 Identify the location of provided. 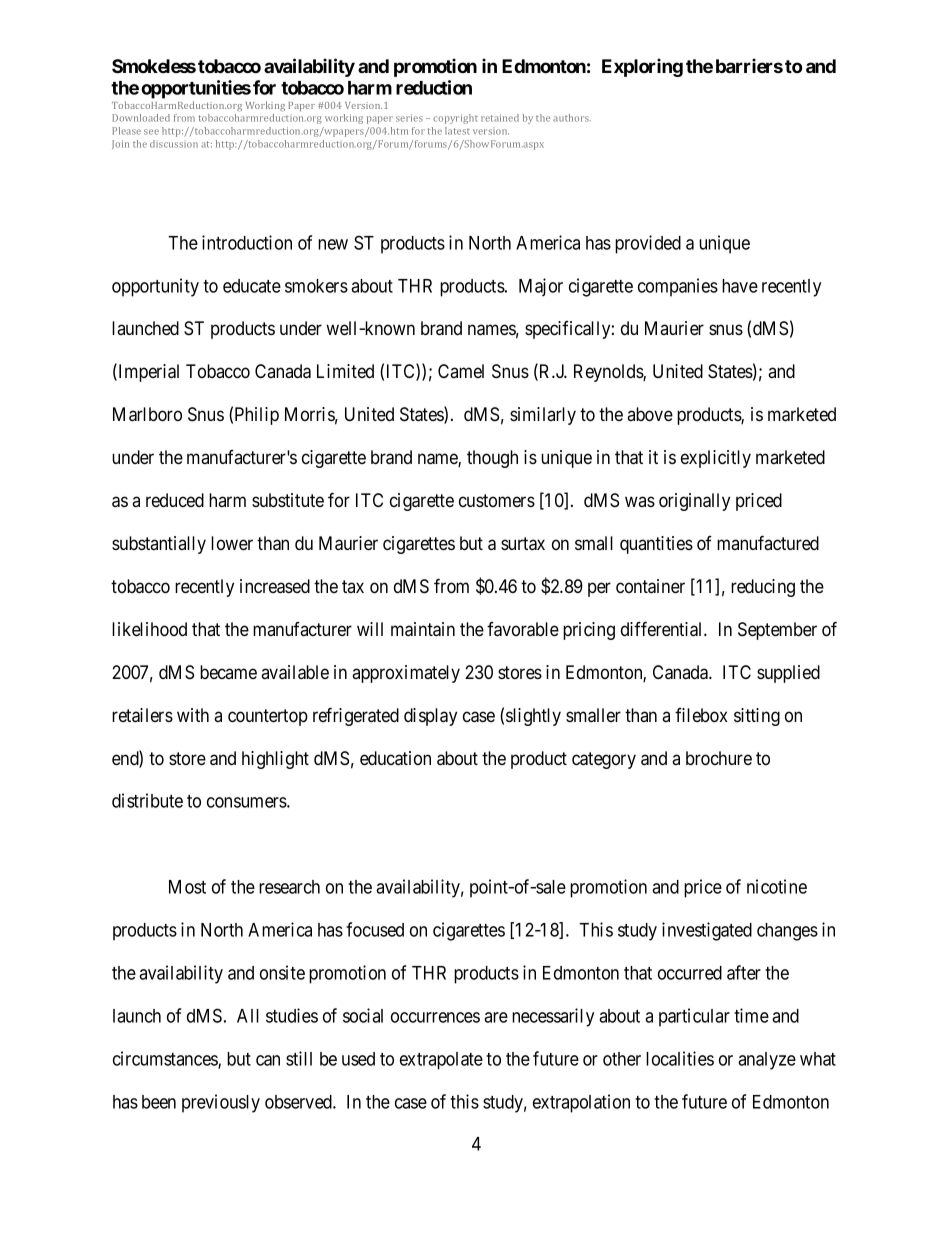
(648, 244).
